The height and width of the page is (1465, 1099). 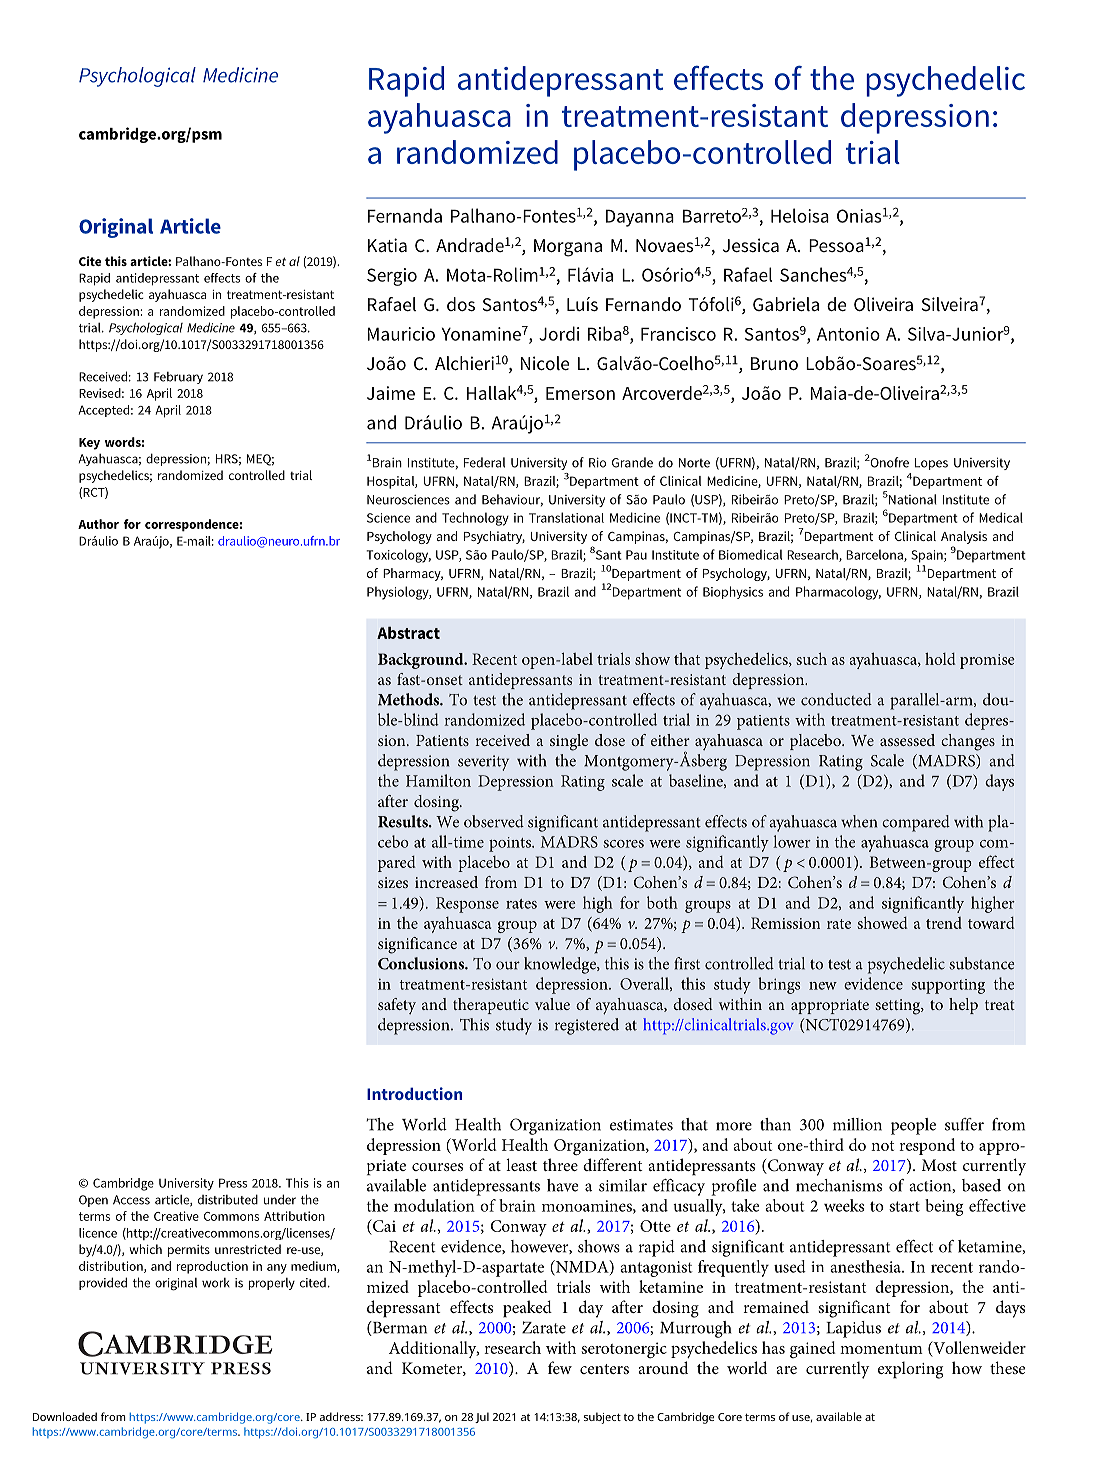 What do you see at coordinates (511, 844) in the page?
I see `points` at bounding box center [511, 844].
